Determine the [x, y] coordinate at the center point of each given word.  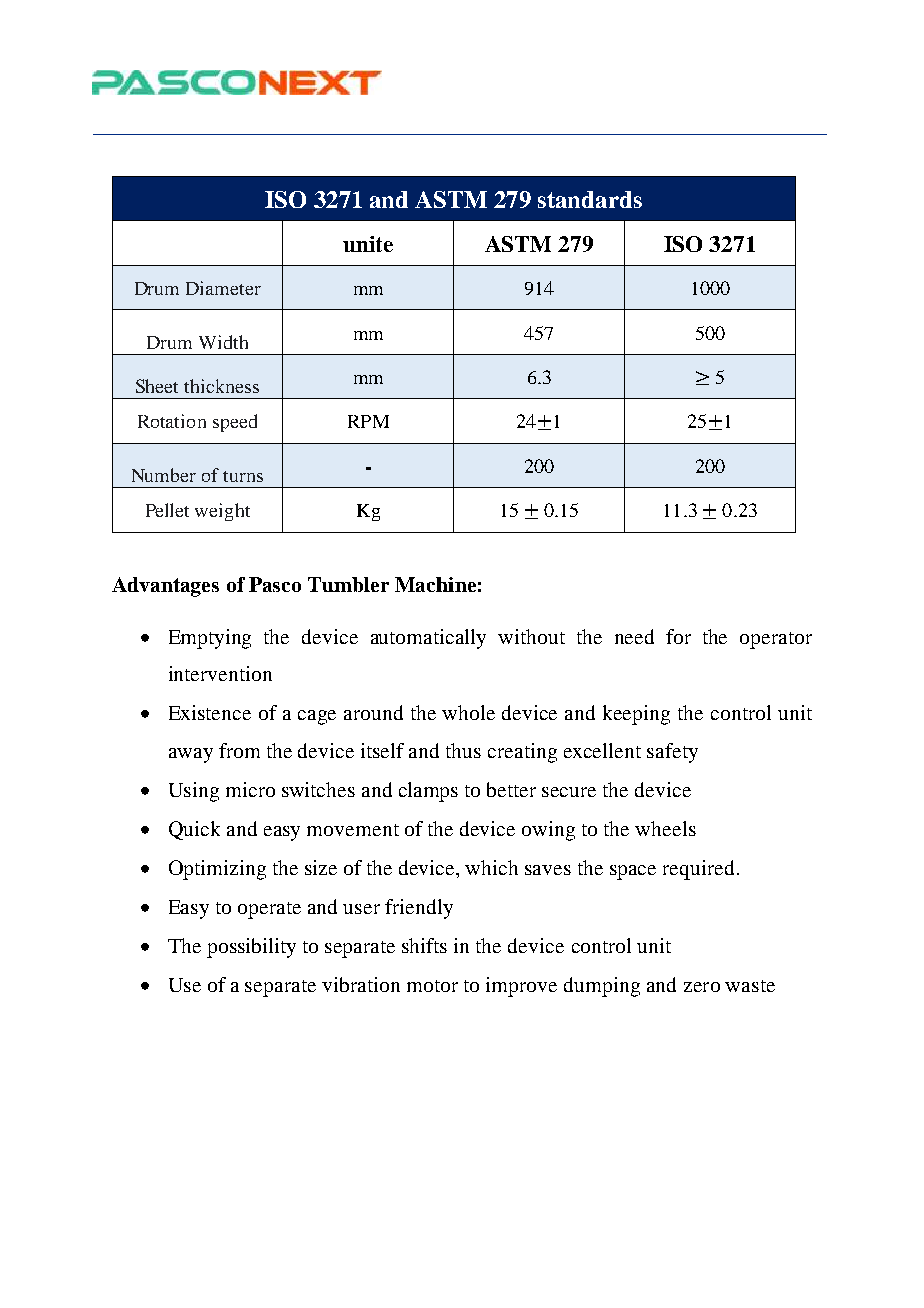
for [678, 636]
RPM [368, 421]
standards [590, 199]
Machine [435, 584]
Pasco [275, 584]
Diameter [223, 288]
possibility [251, 948]
